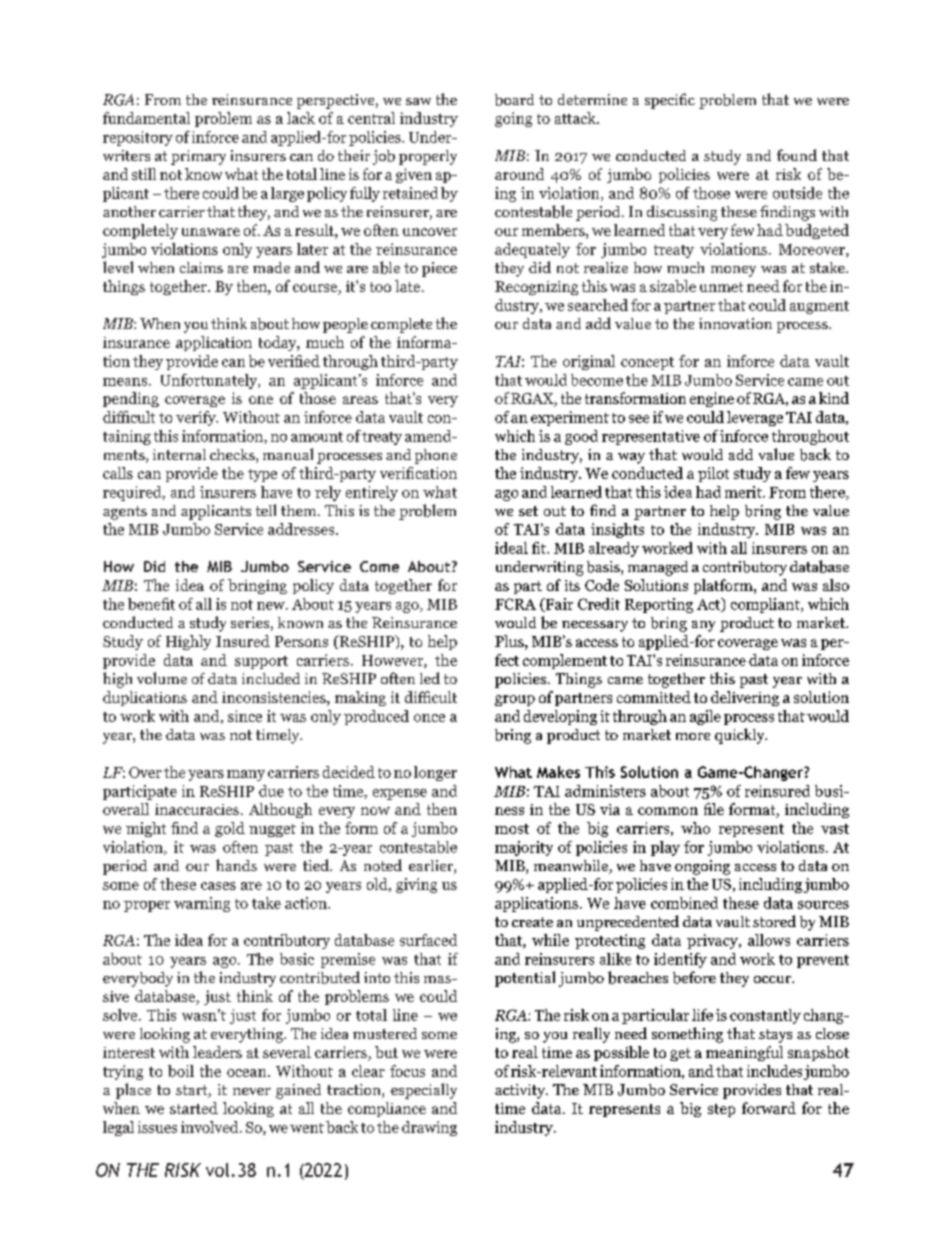  Describe the element at coordinates (514, 100) in the screenshot. I see `board` at that location.
